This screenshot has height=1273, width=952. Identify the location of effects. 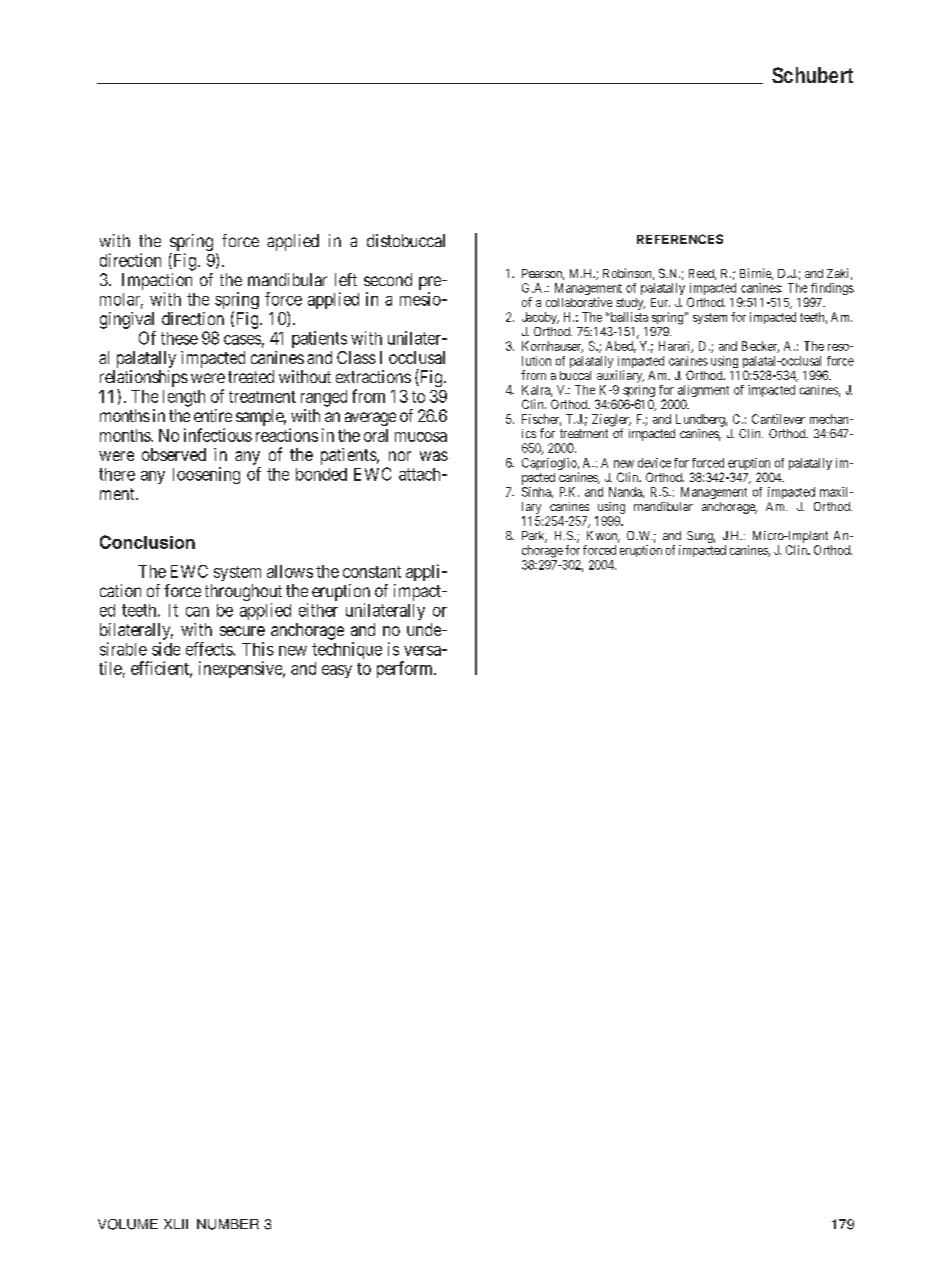
(210, 649).
